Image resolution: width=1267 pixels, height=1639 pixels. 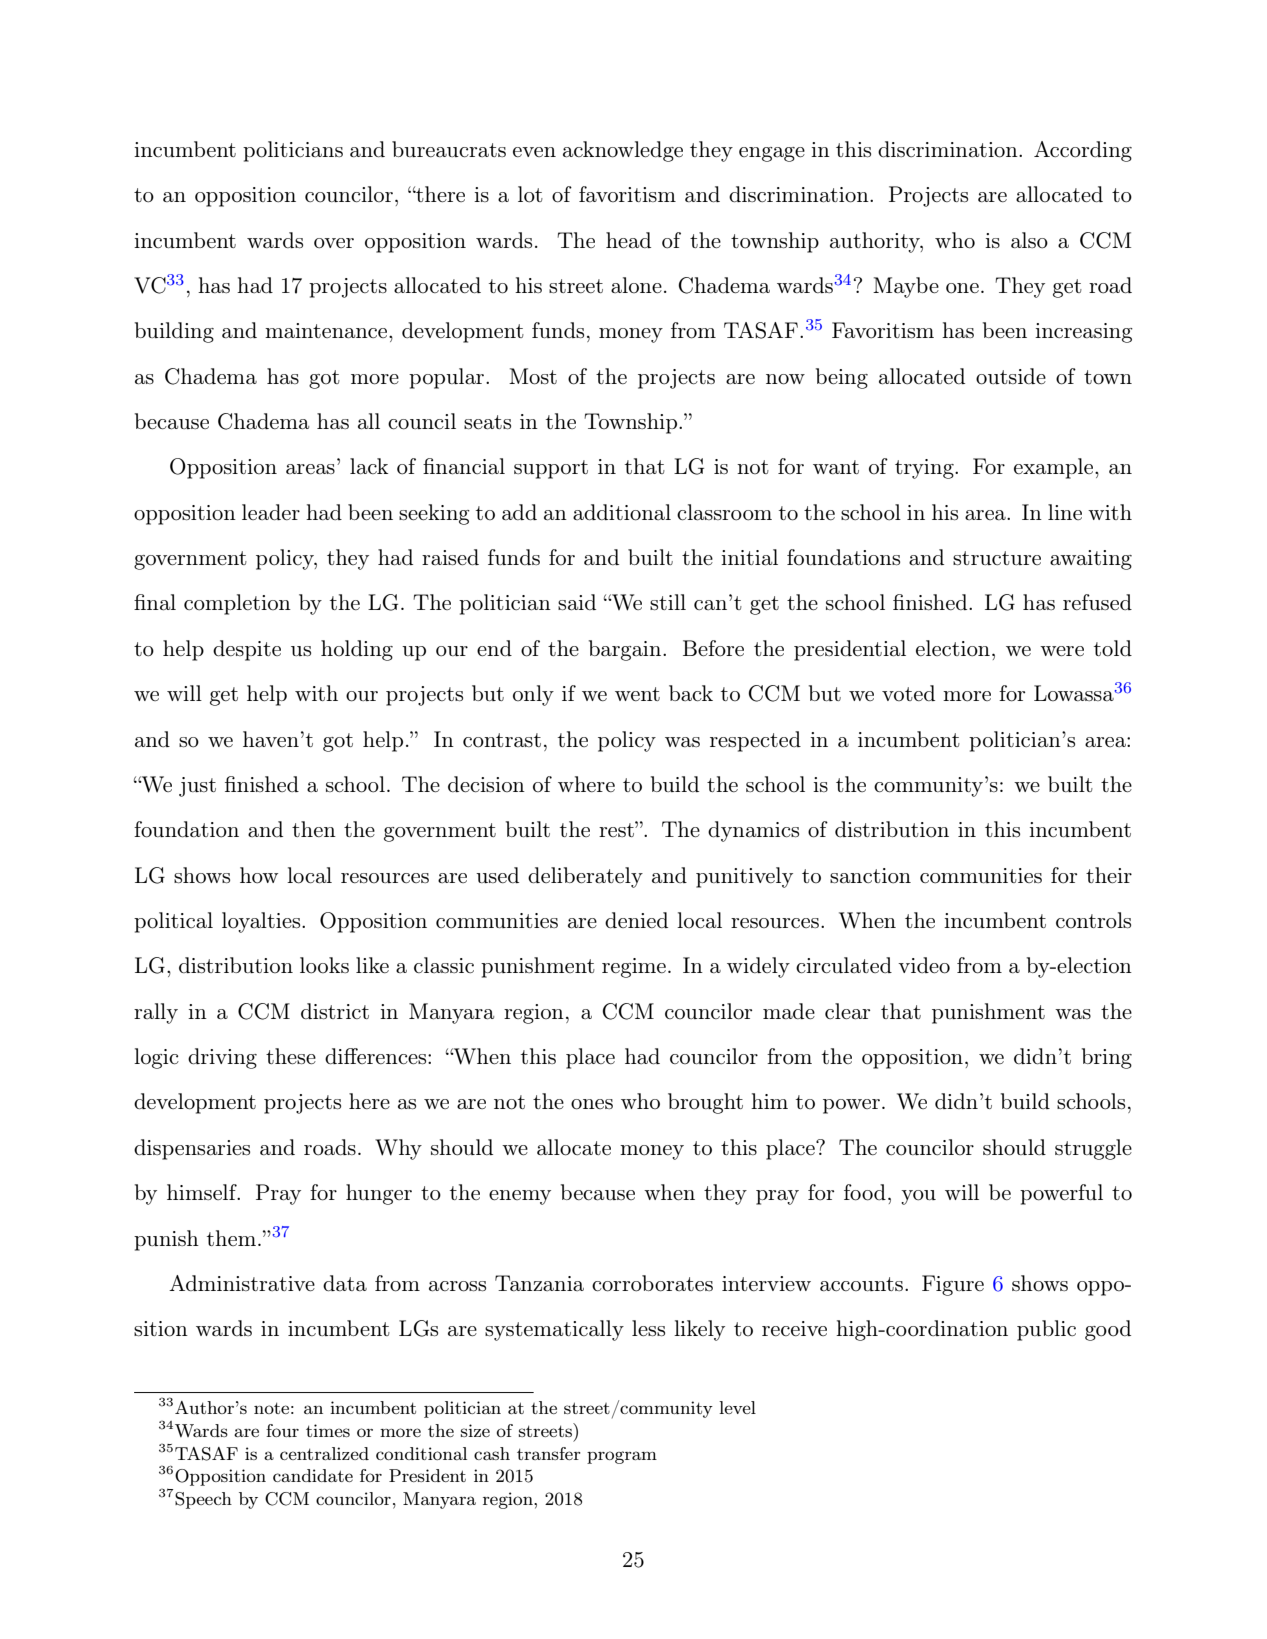 What do you see at coordinates (637, 694) in the document?
I see `went` at bounding box center [637, 694].
